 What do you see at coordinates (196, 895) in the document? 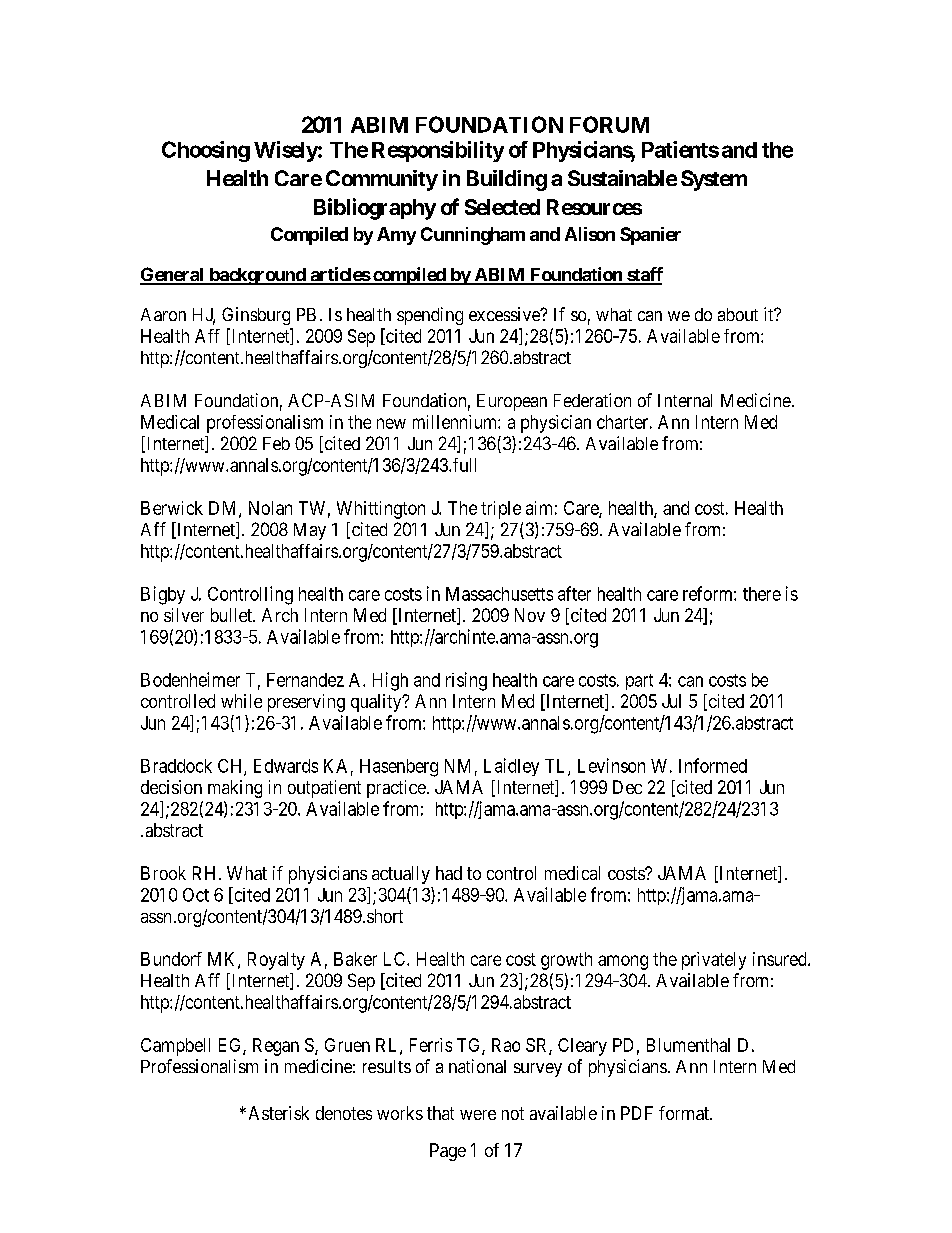
I see `Oct` at bounding box center [196, 895].
